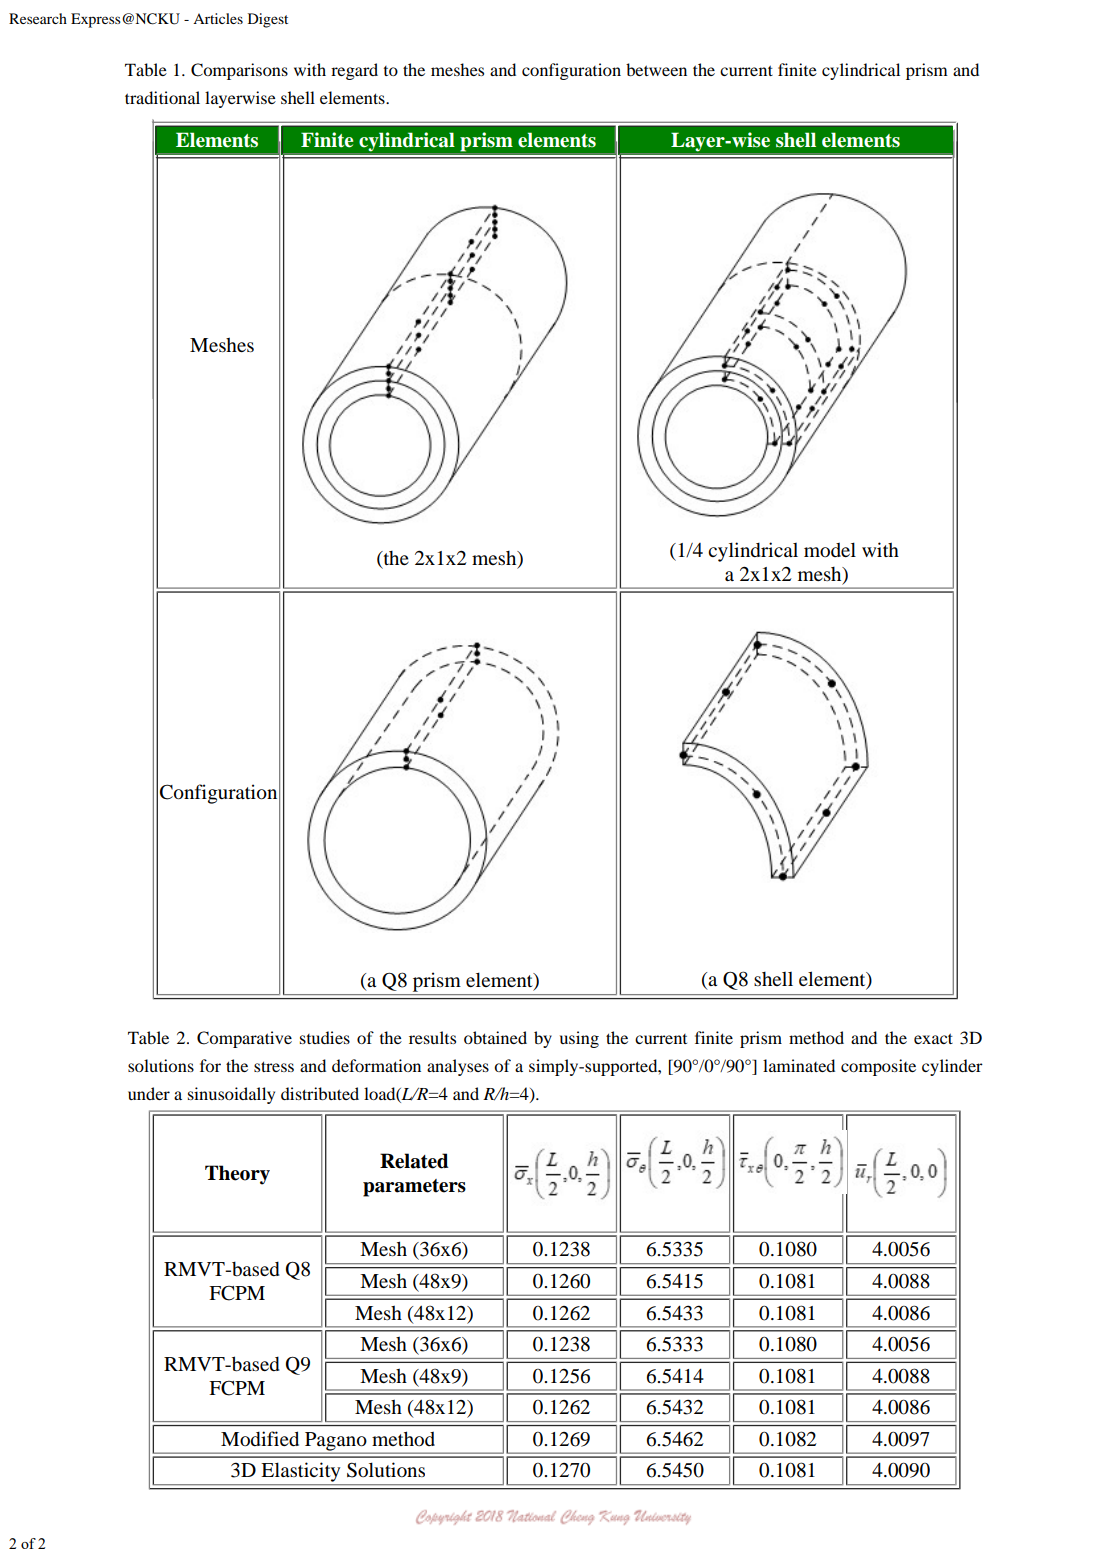 This screenshot has height=1558, width=1101. I want to click on model, so click(830, 549).
